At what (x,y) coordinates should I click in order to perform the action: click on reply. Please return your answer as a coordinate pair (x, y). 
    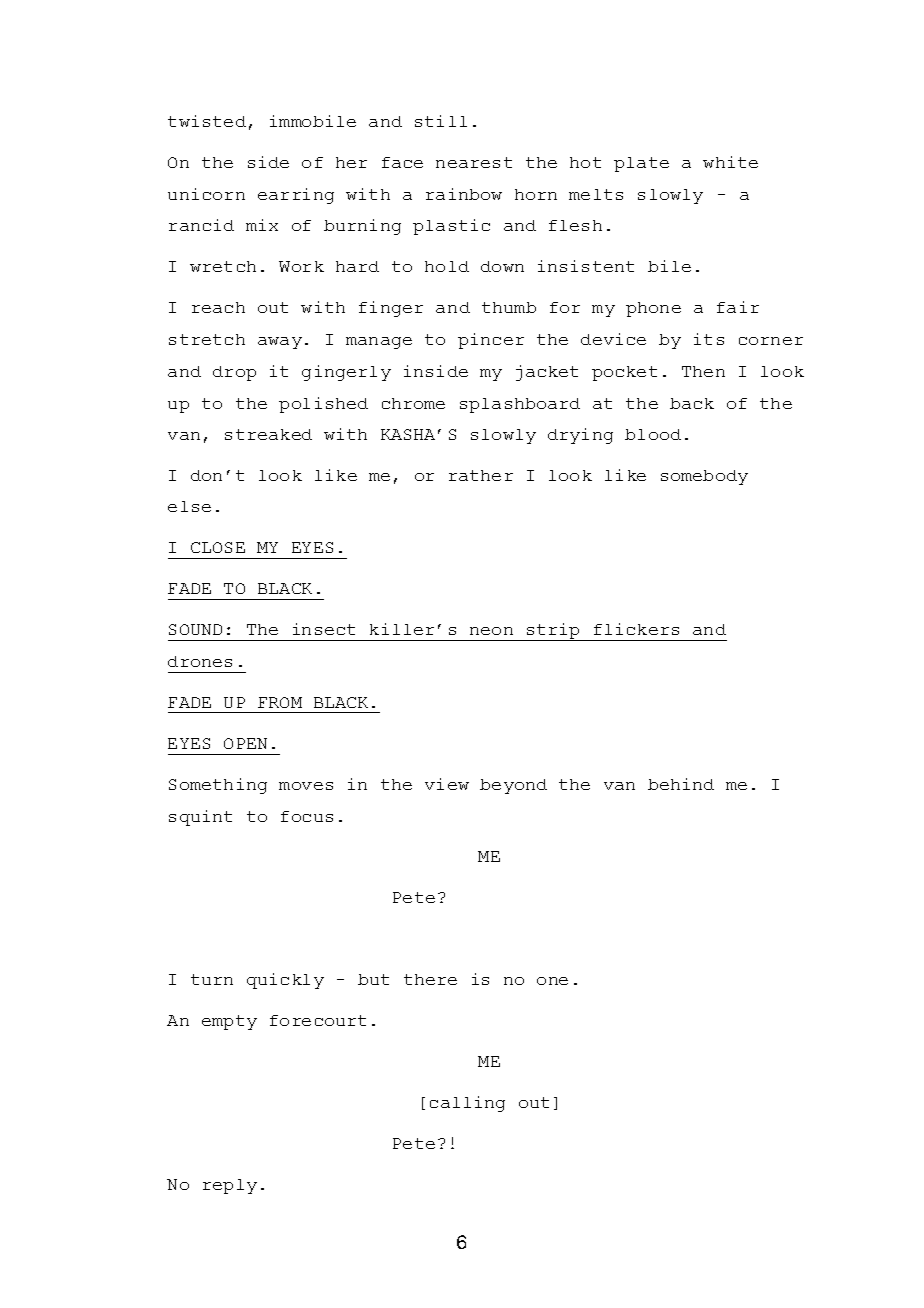
    Looking at the image, I should click on (230, 1186).
